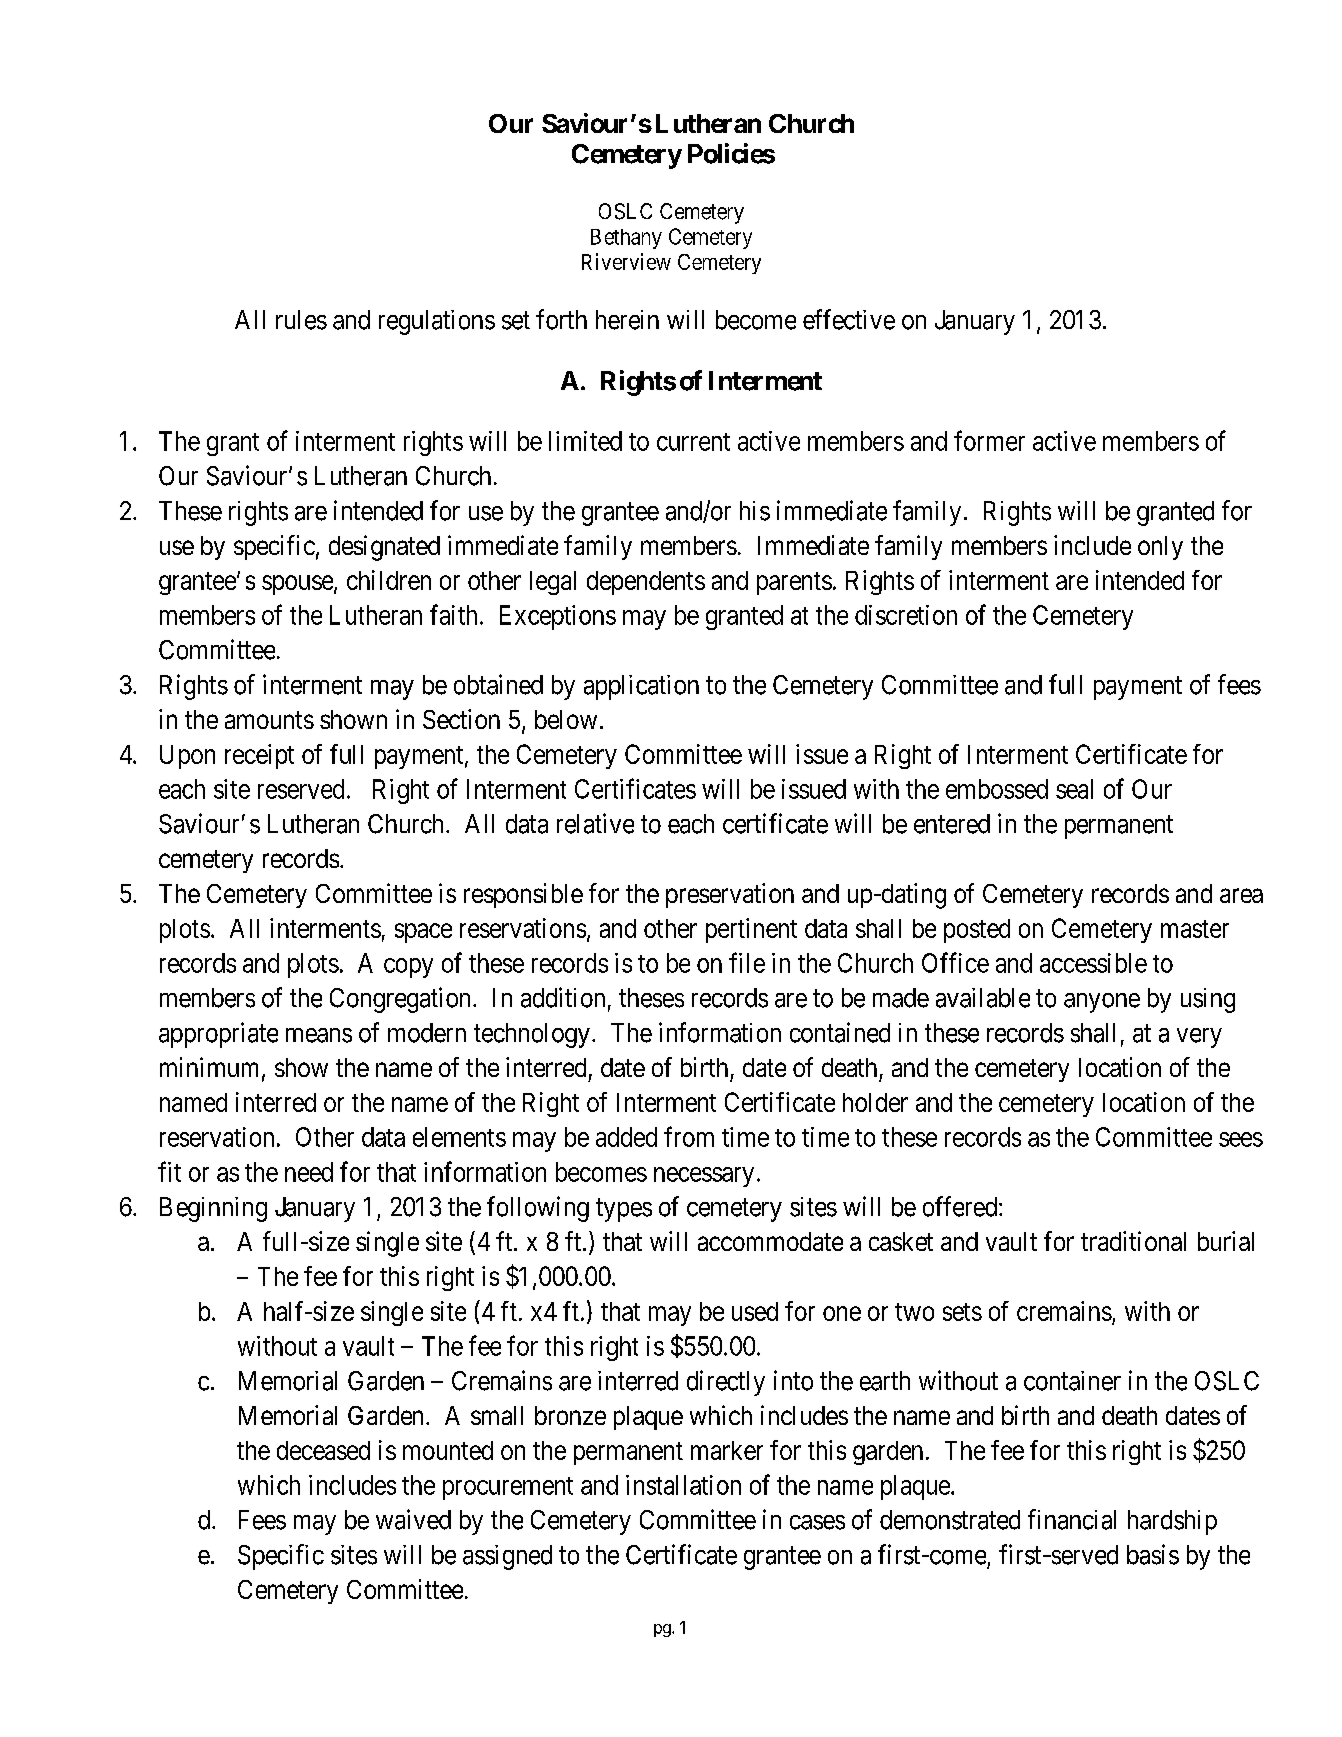 The image size is (1342, 1737). Describe the element at coordinates (1195, 929) in the screenshot. I see `master` at that location.
